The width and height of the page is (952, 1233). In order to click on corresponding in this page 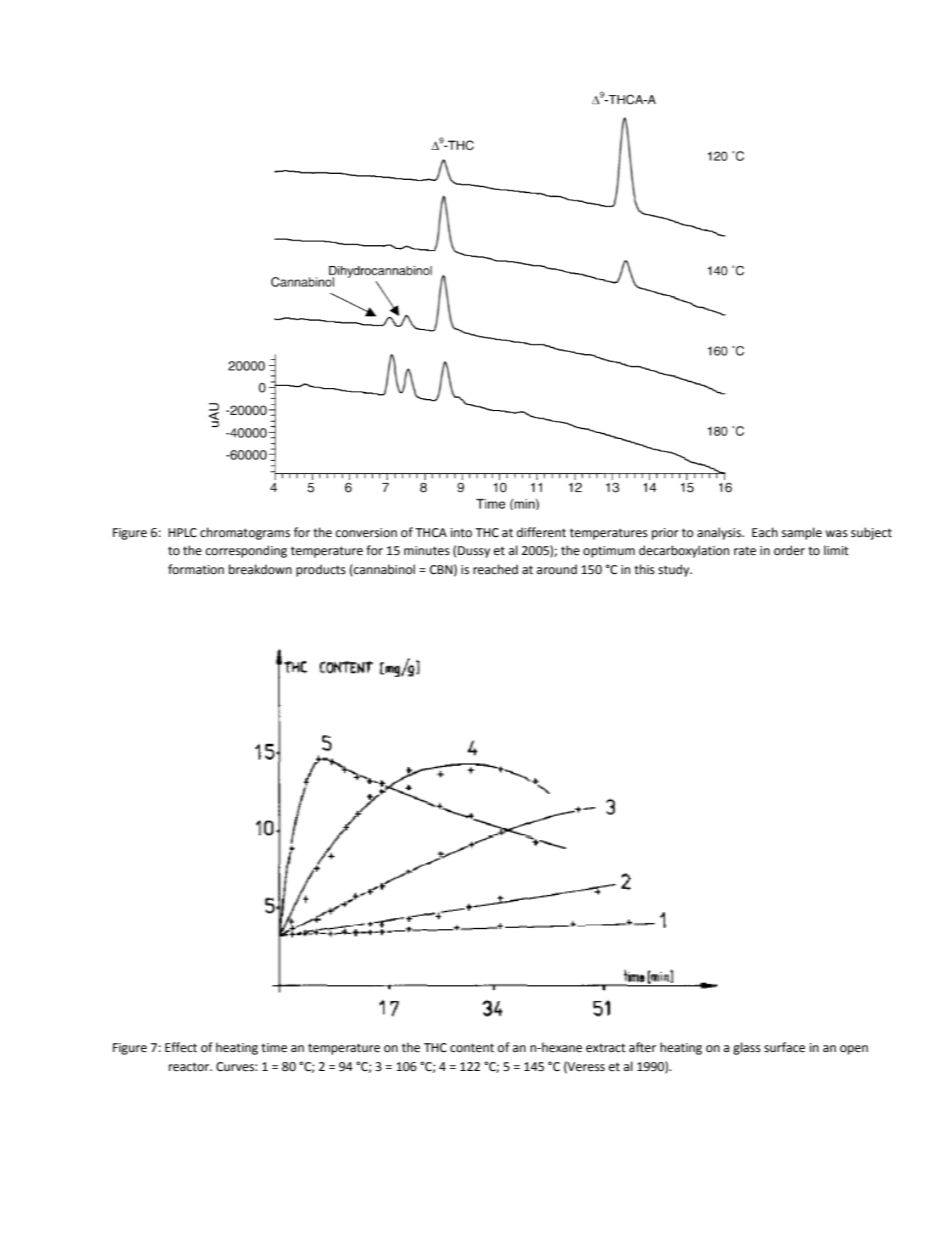, I will do `click(246, 551)`.
